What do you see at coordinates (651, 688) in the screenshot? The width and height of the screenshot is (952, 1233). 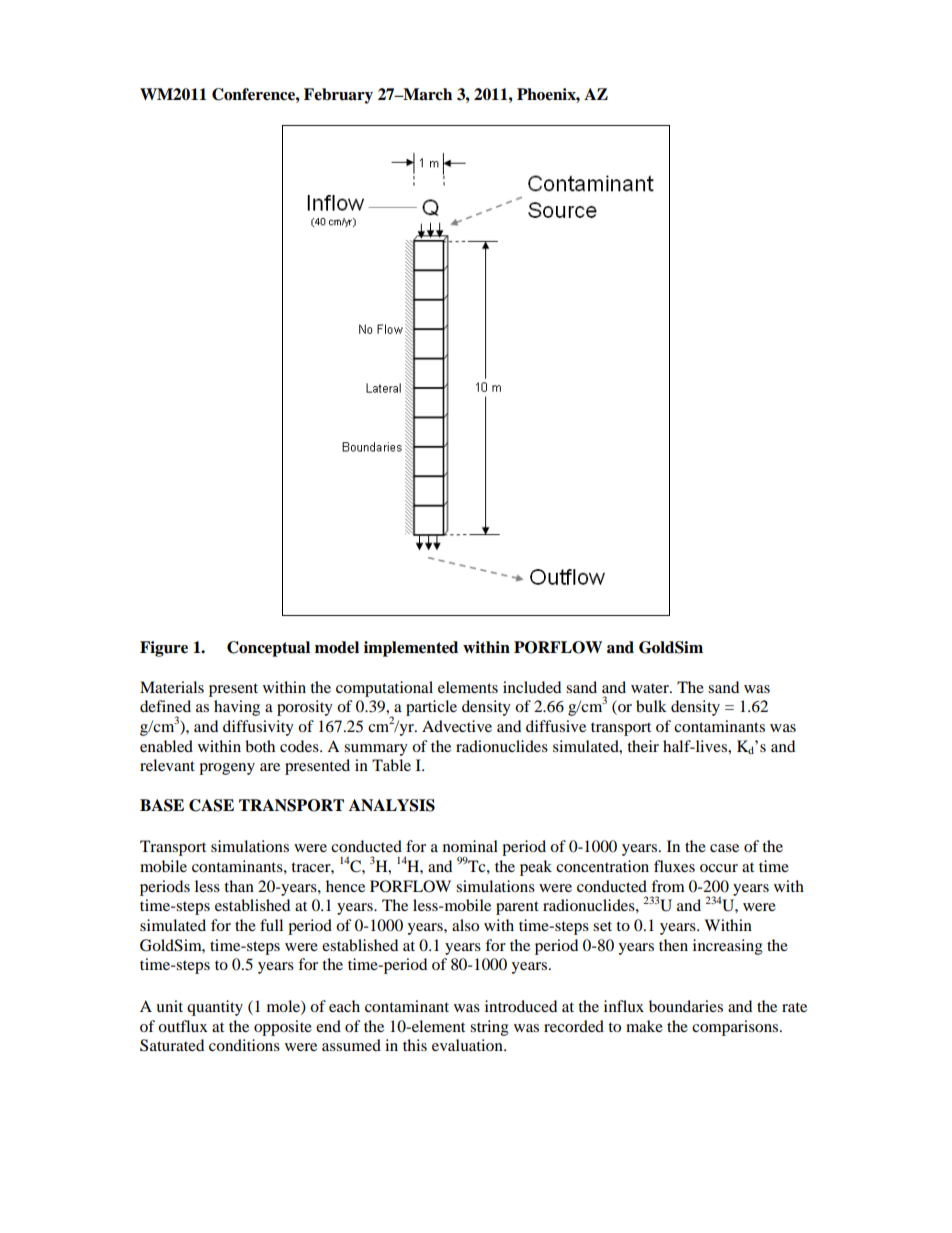 I see `water` at bounding box center [651, 688].
